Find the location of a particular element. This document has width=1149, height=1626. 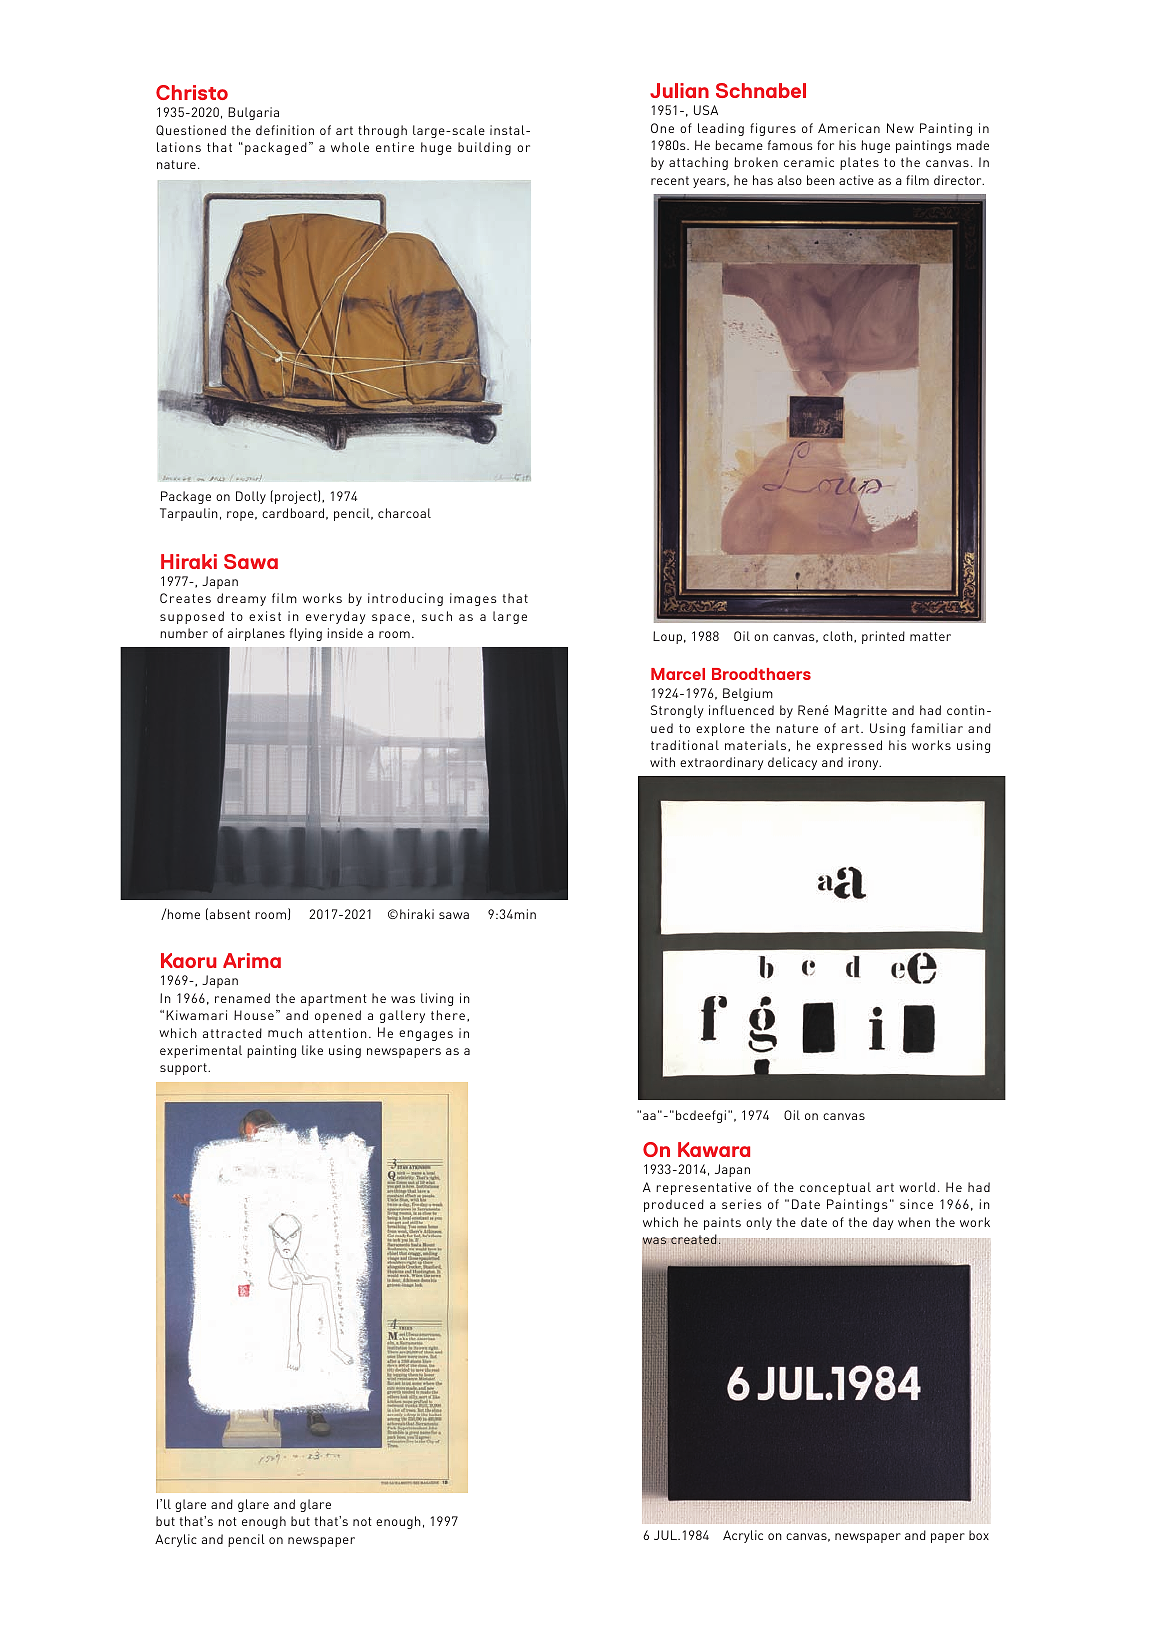

produced is located at coordinates (674, 1205).
